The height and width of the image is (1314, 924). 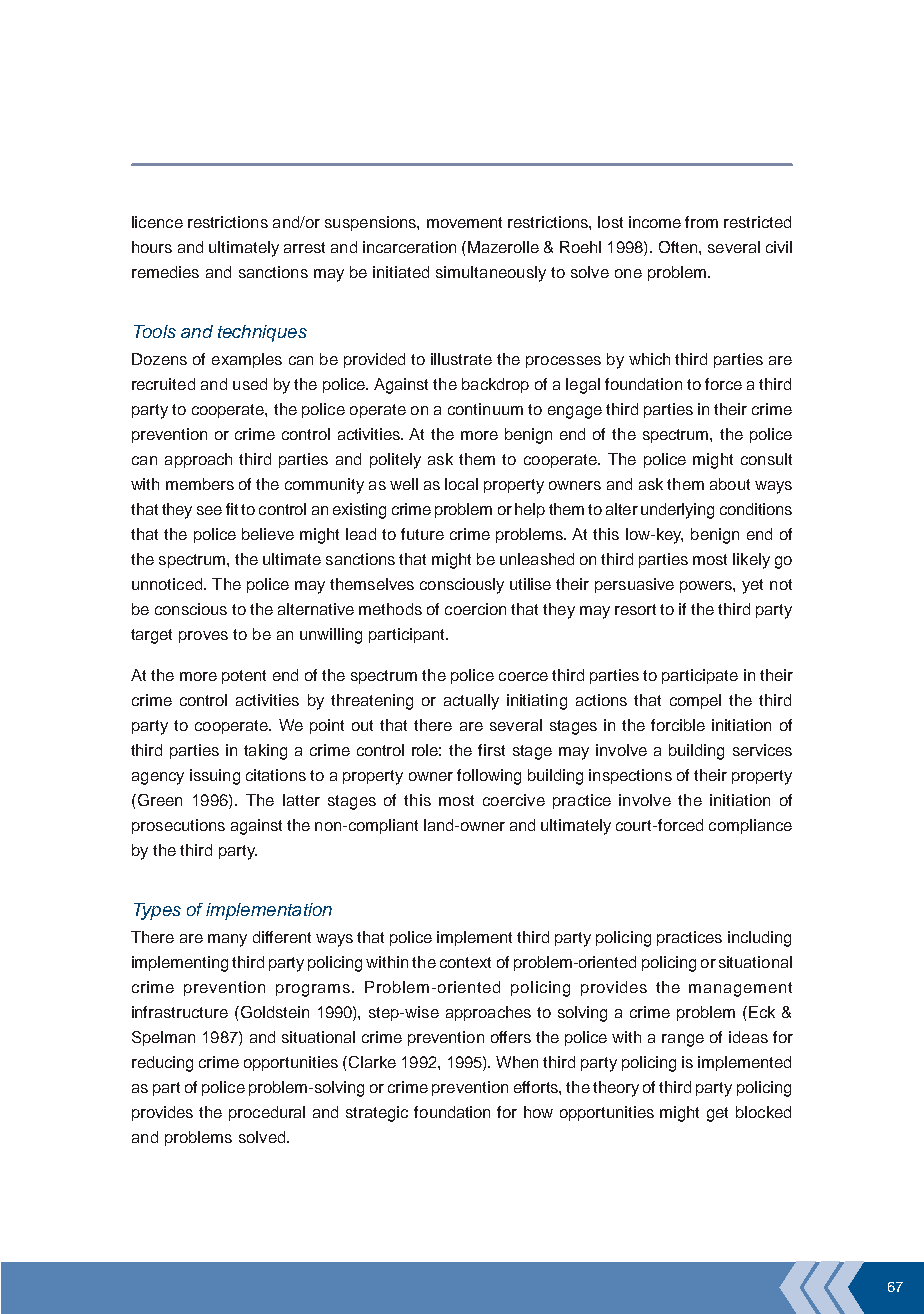 I want to click on underlying, so click(x=677, y=511).
